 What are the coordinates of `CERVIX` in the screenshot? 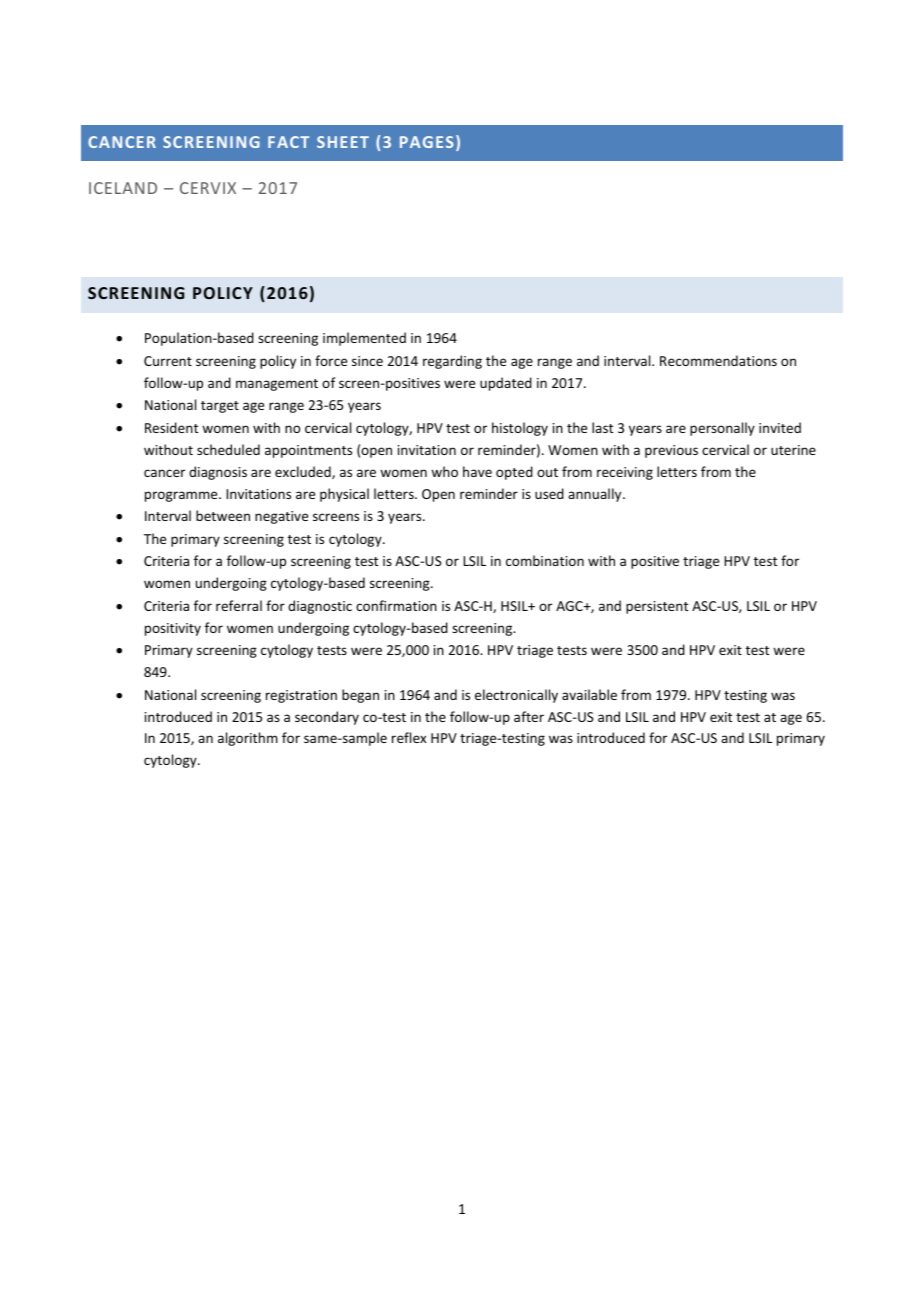 It's located at (208, 188).
